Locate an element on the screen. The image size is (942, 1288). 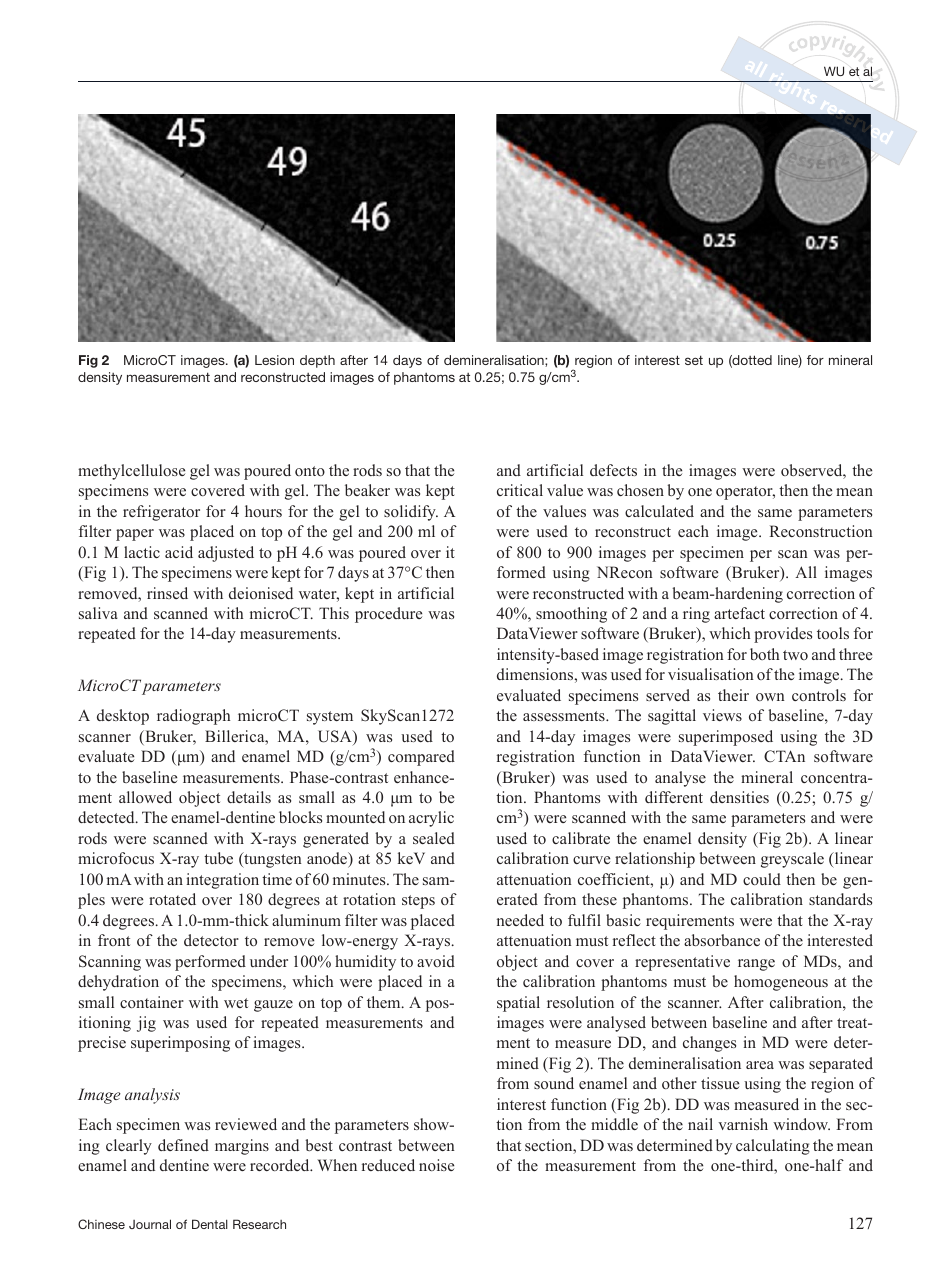
procedure is located at coordinates (388, 615).
